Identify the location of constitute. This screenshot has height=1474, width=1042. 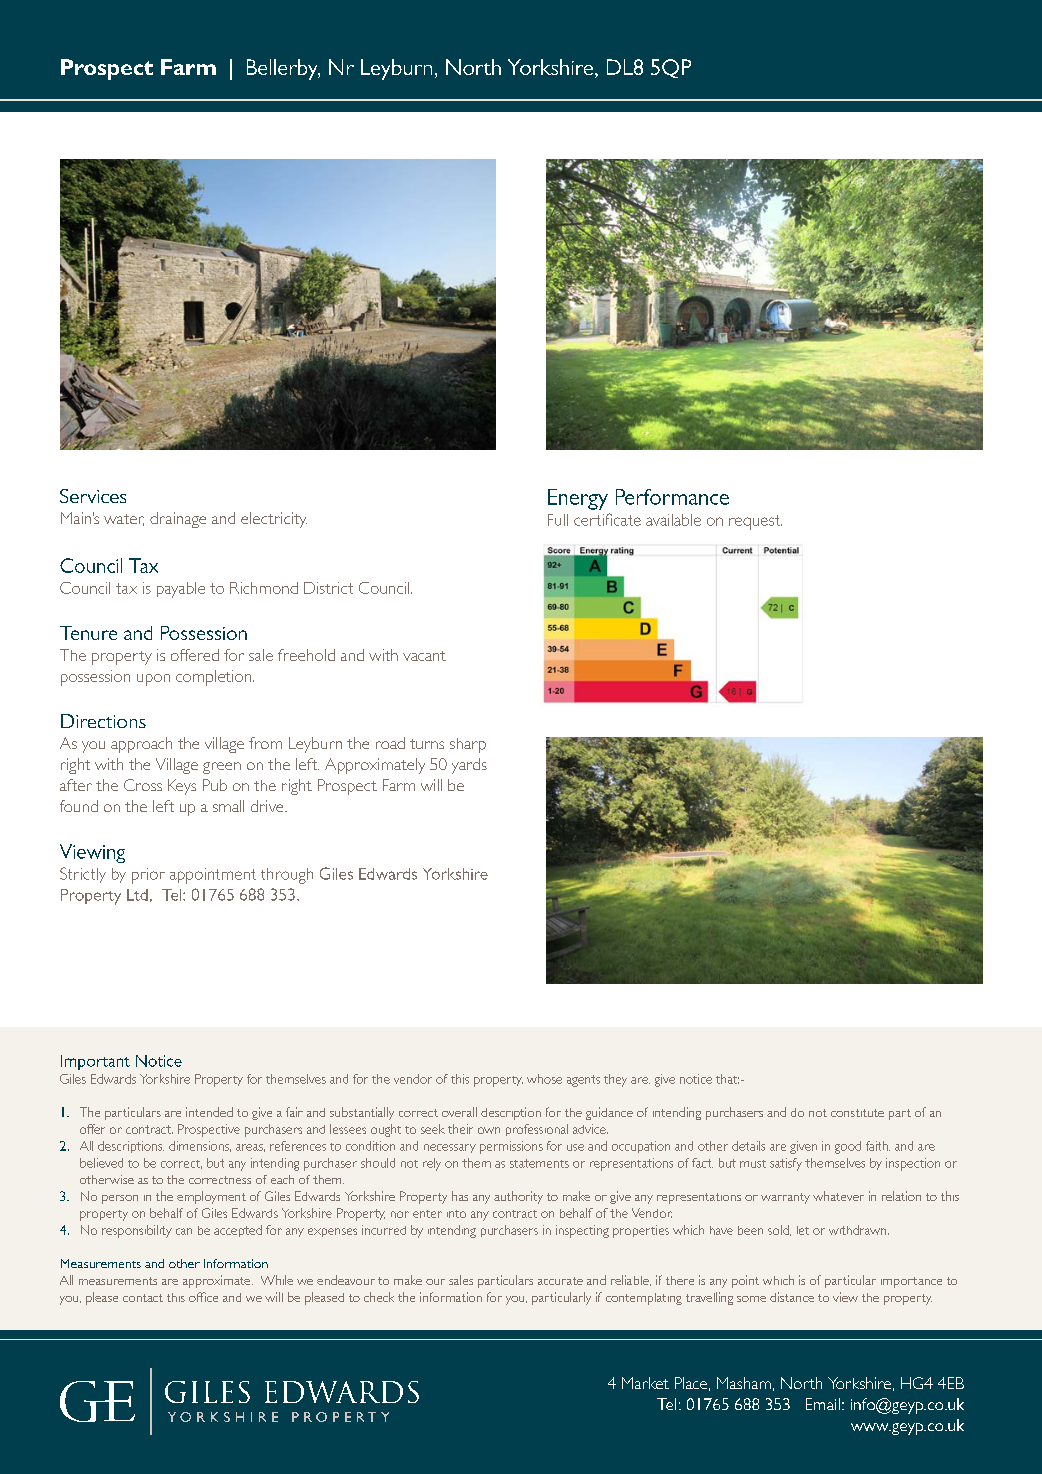
(857, 1113).
